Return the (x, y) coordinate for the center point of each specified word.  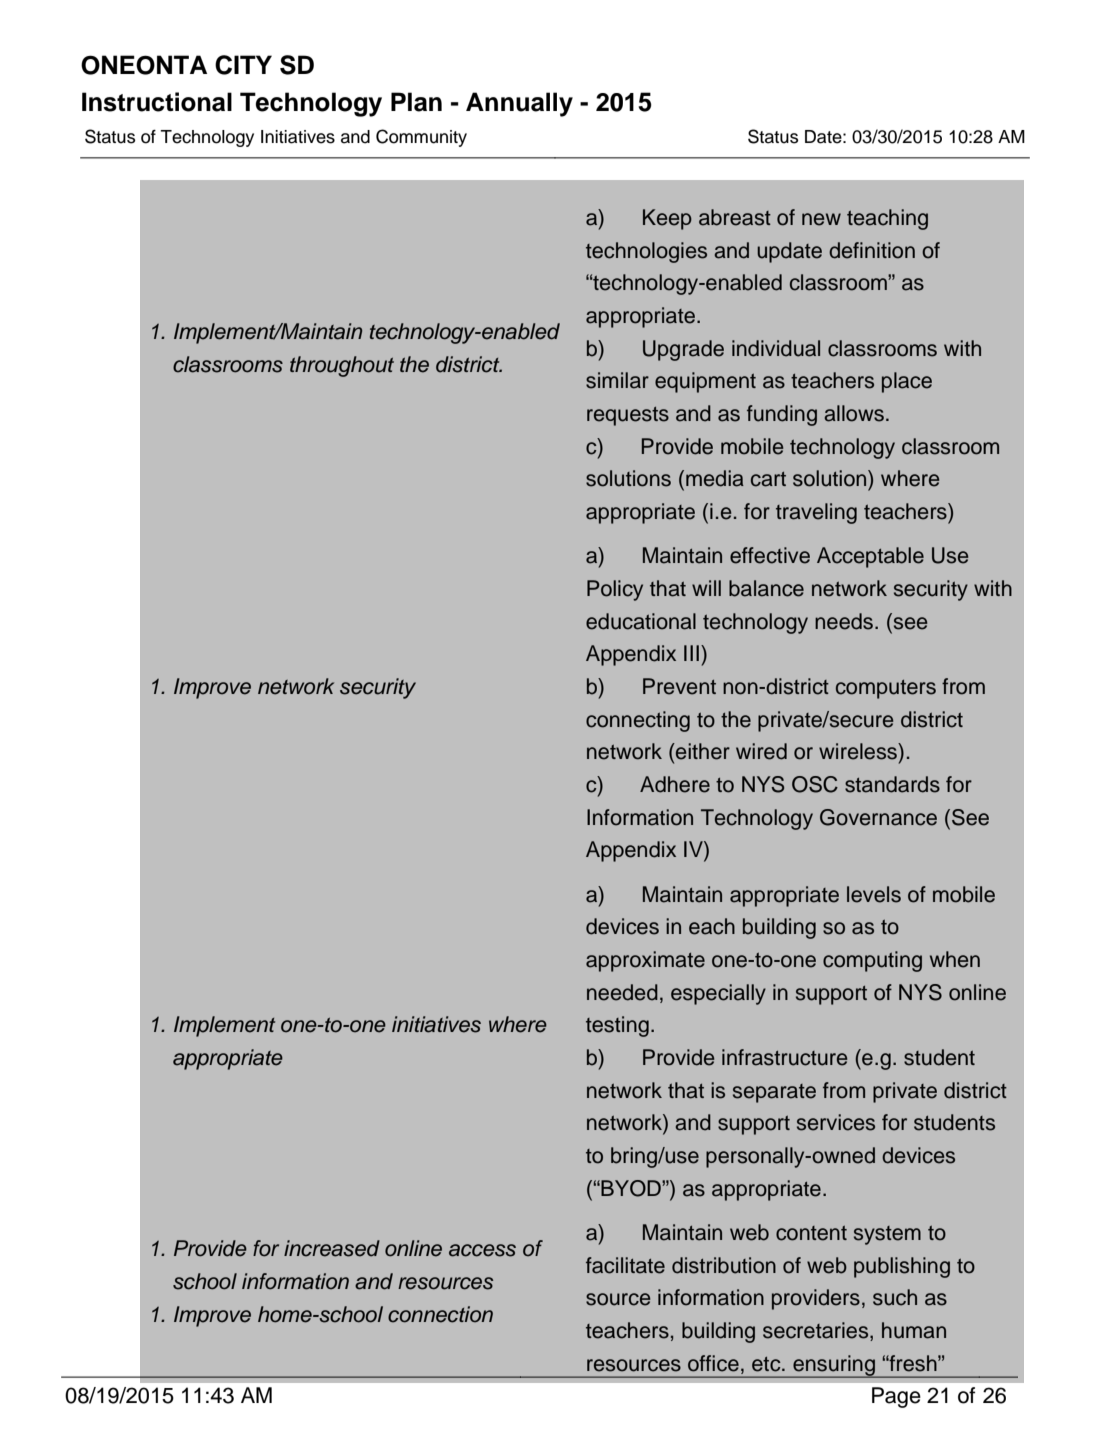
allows (854, 413)
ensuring (834, 1366)
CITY (243, 65)
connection (440, 1314)
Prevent (679, 686)
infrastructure (784, 1057)
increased (332, 1248)
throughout (342, 366)
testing (617, 1026)
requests (628, 416)
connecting (638, 721)
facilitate (625, 1265)
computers (886, 689)
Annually (519, 104)
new (821, 219)
